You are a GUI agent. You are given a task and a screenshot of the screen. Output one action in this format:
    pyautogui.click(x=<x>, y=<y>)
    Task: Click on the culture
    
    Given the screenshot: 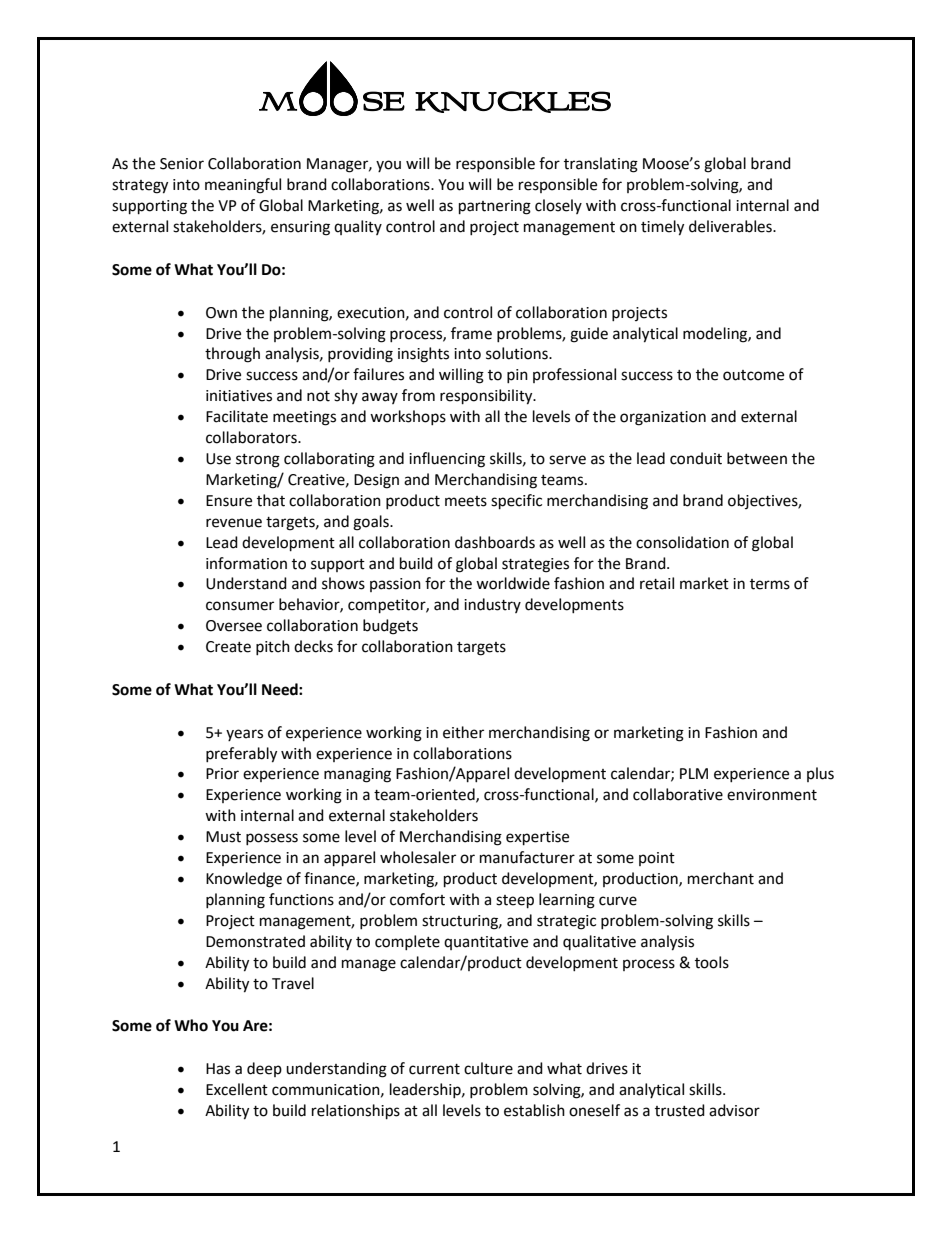 What is the action you would take?
    pyautogui.click(x=488, y=1068)
